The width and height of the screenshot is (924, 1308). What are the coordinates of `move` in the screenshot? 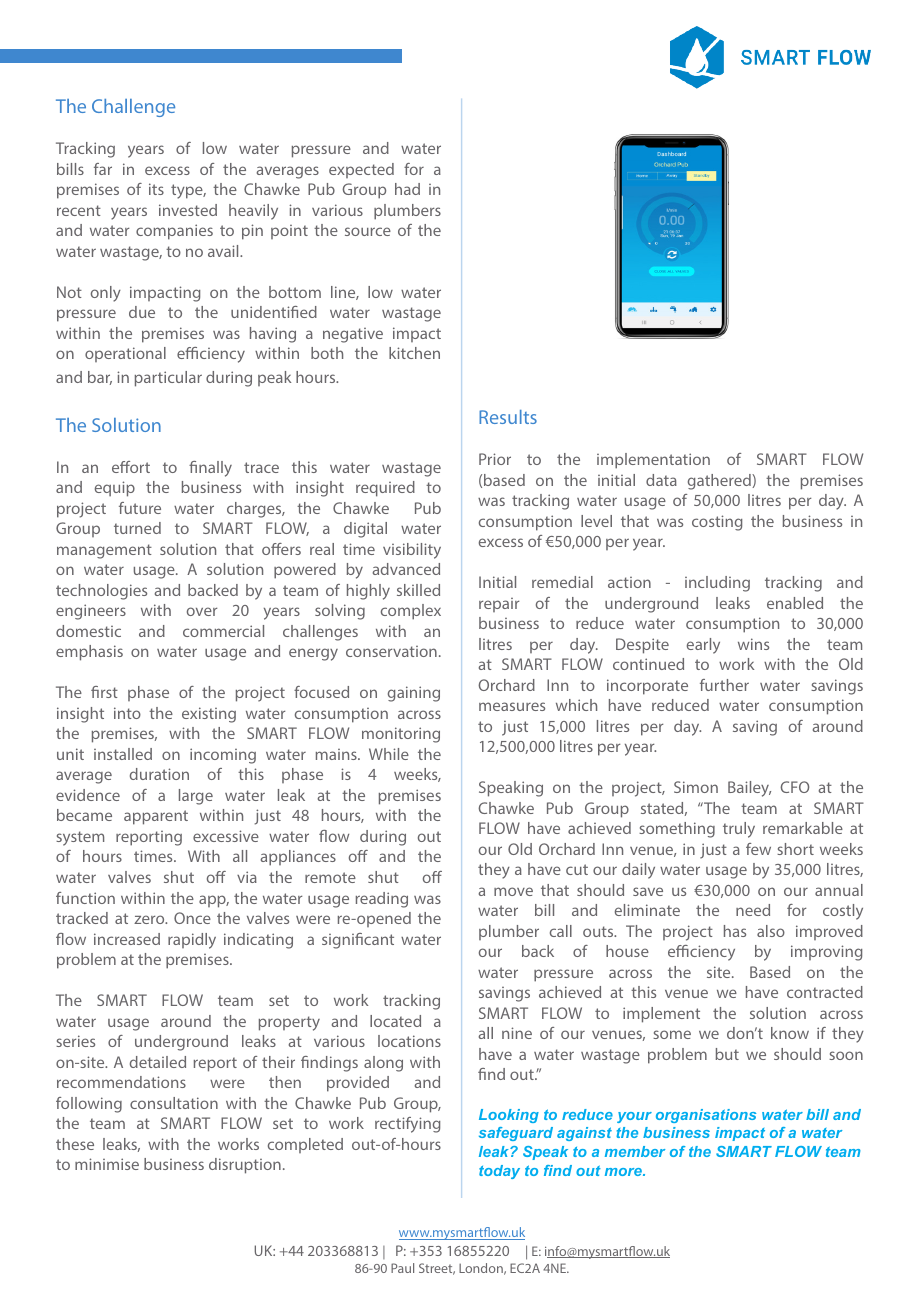 It's located at (513, 891).
